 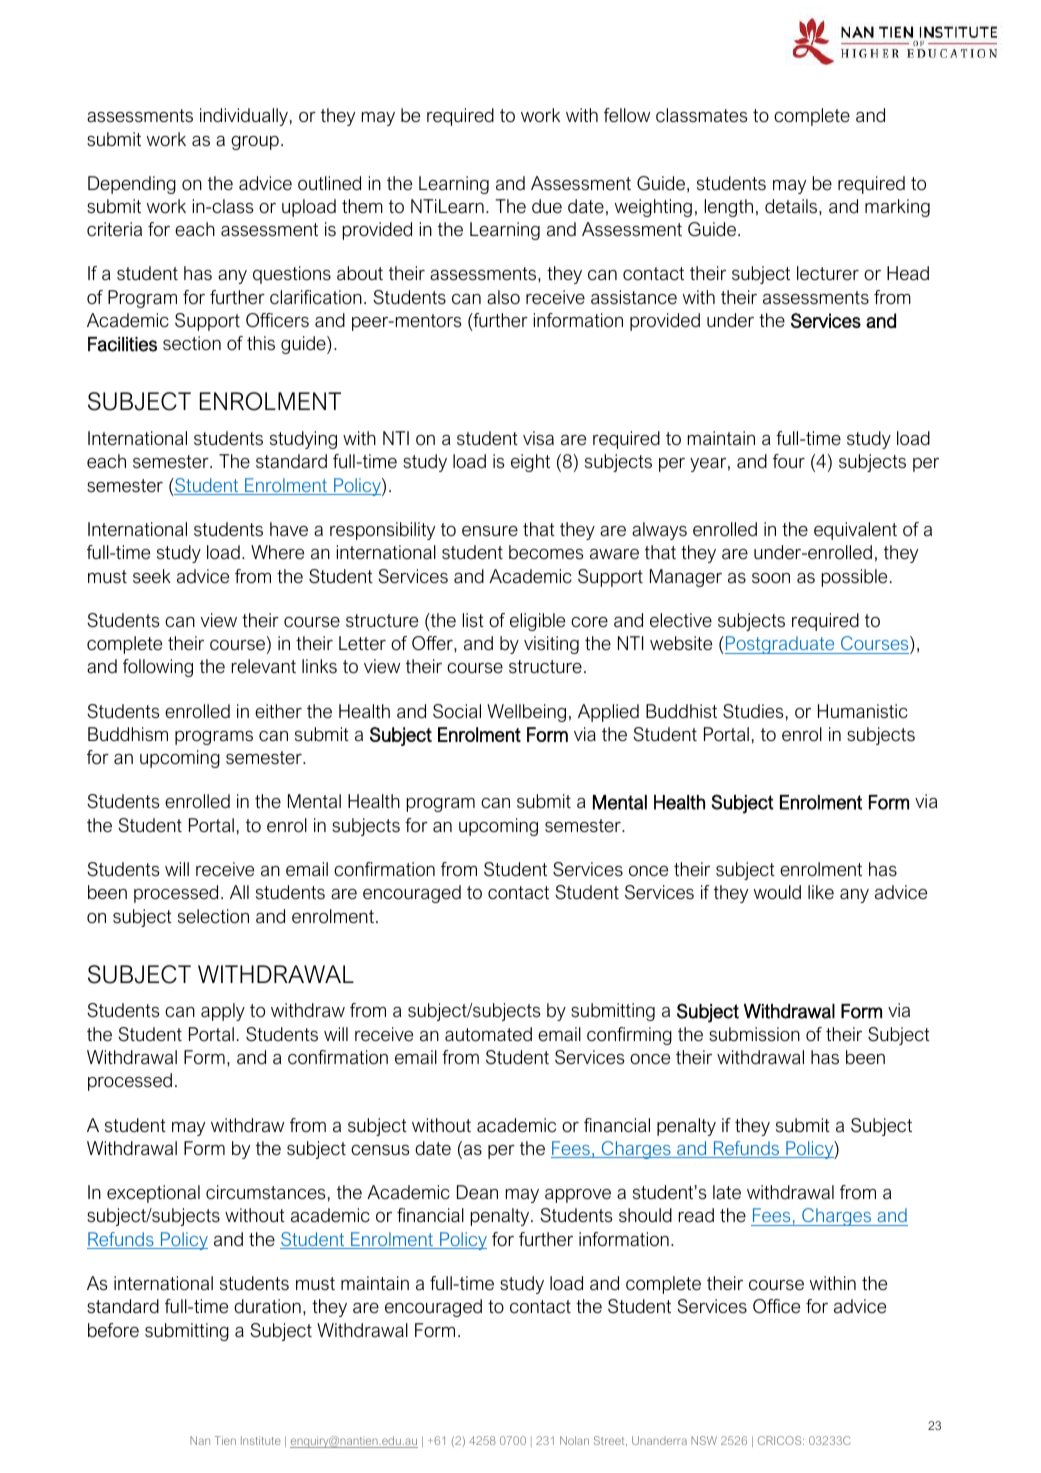 What do you see at coordinates (792, 206) in the document?
I see `details` at bounding box center [792, 206].
